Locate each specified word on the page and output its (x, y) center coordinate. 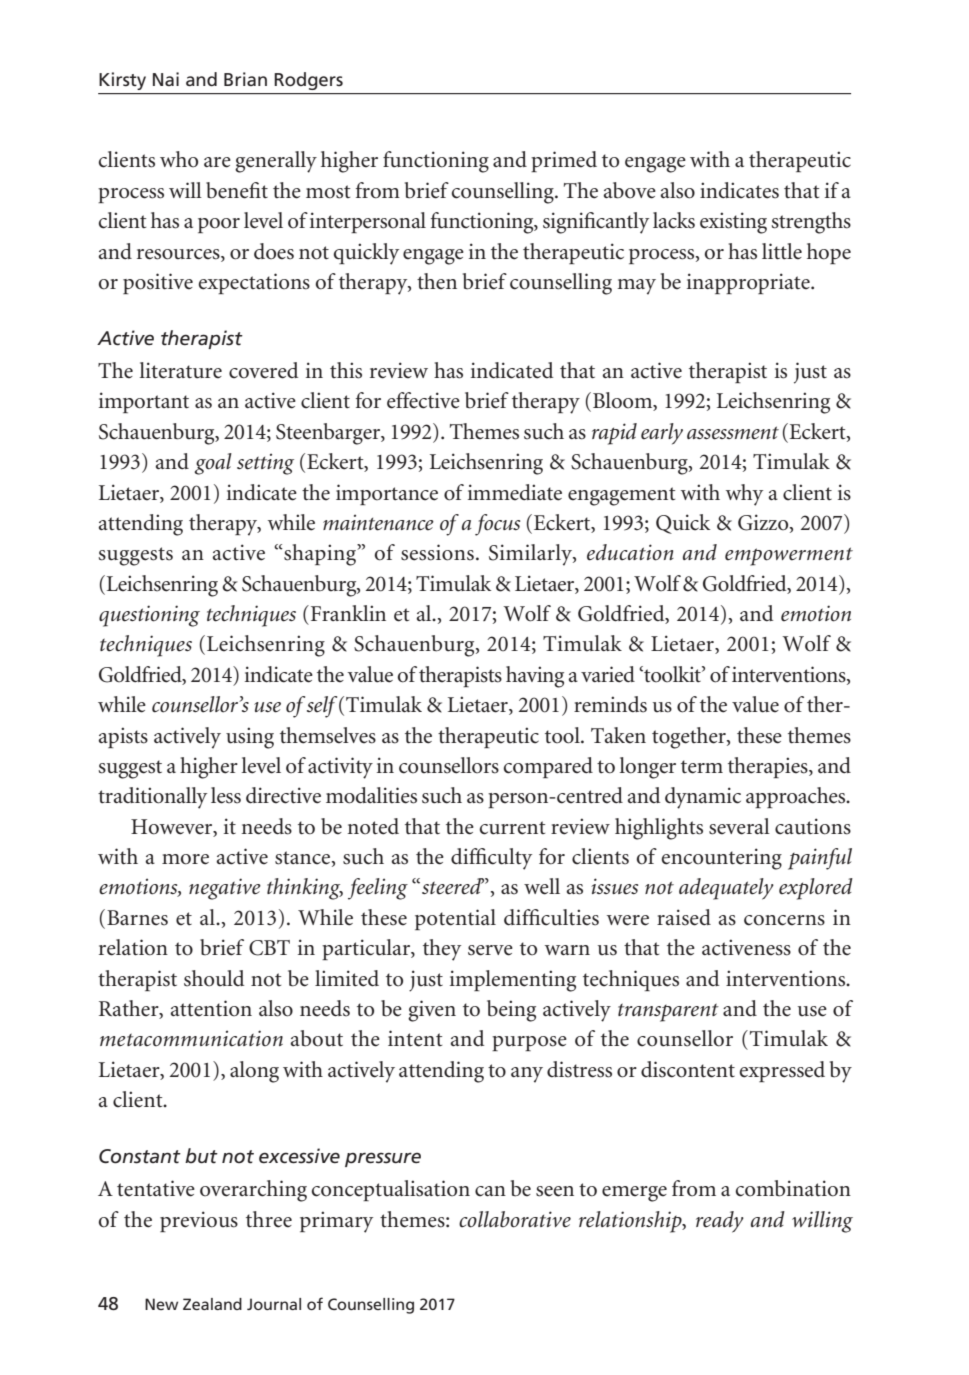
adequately (726, 889)
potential (455, 919)
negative (225, 889)
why (744, 495)
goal (213, 464)
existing (733, 223)
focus (497, 525)
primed (564, 161)
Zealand (212, 1304)
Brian (245, 79)
